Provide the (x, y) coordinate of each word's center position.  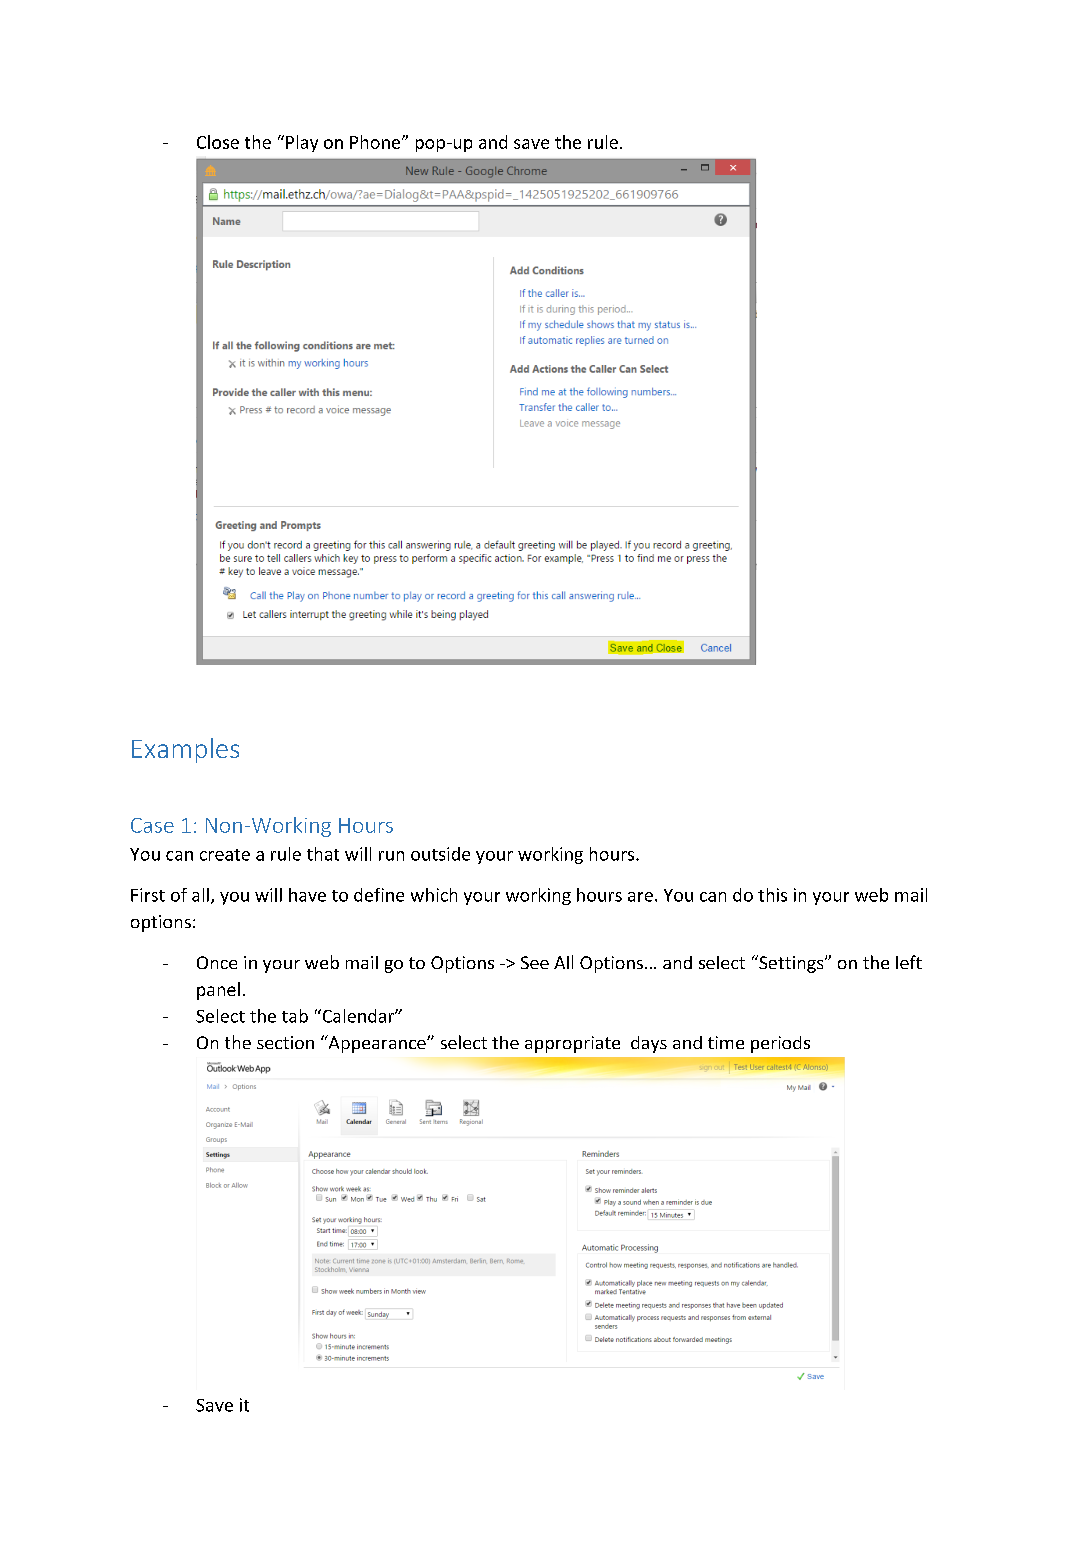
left (909, 962)
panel (218, 991)
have (307, 895)
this (772, 895)
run (391, 856)
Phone (375, 142)
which (434, 895)
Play (302, 143)
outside (440, 854)
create (225, 855)
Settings (791, 964)
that (323, 854)
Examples (185, 750)
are (640, 897)
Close (218, 142)
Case (152, 825)
